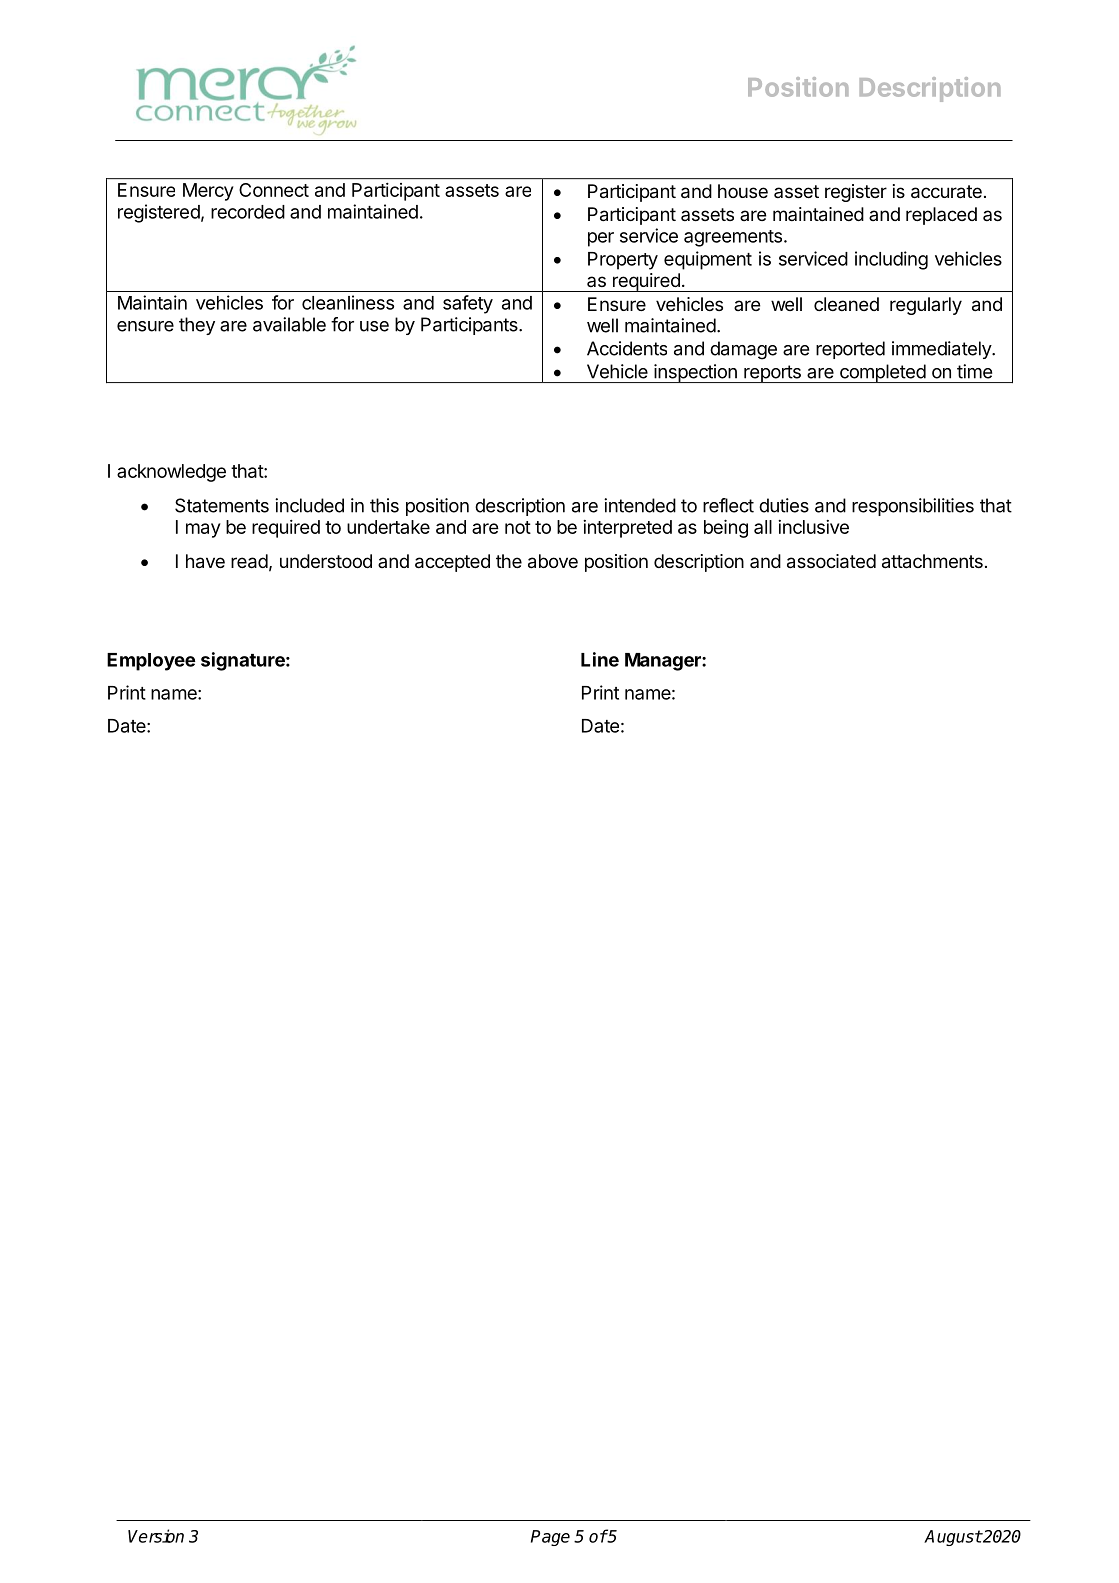 This image has width=1119, height=1583. Describe the element at coordinates (831, 561) in the image. I see `associated` at that location.
